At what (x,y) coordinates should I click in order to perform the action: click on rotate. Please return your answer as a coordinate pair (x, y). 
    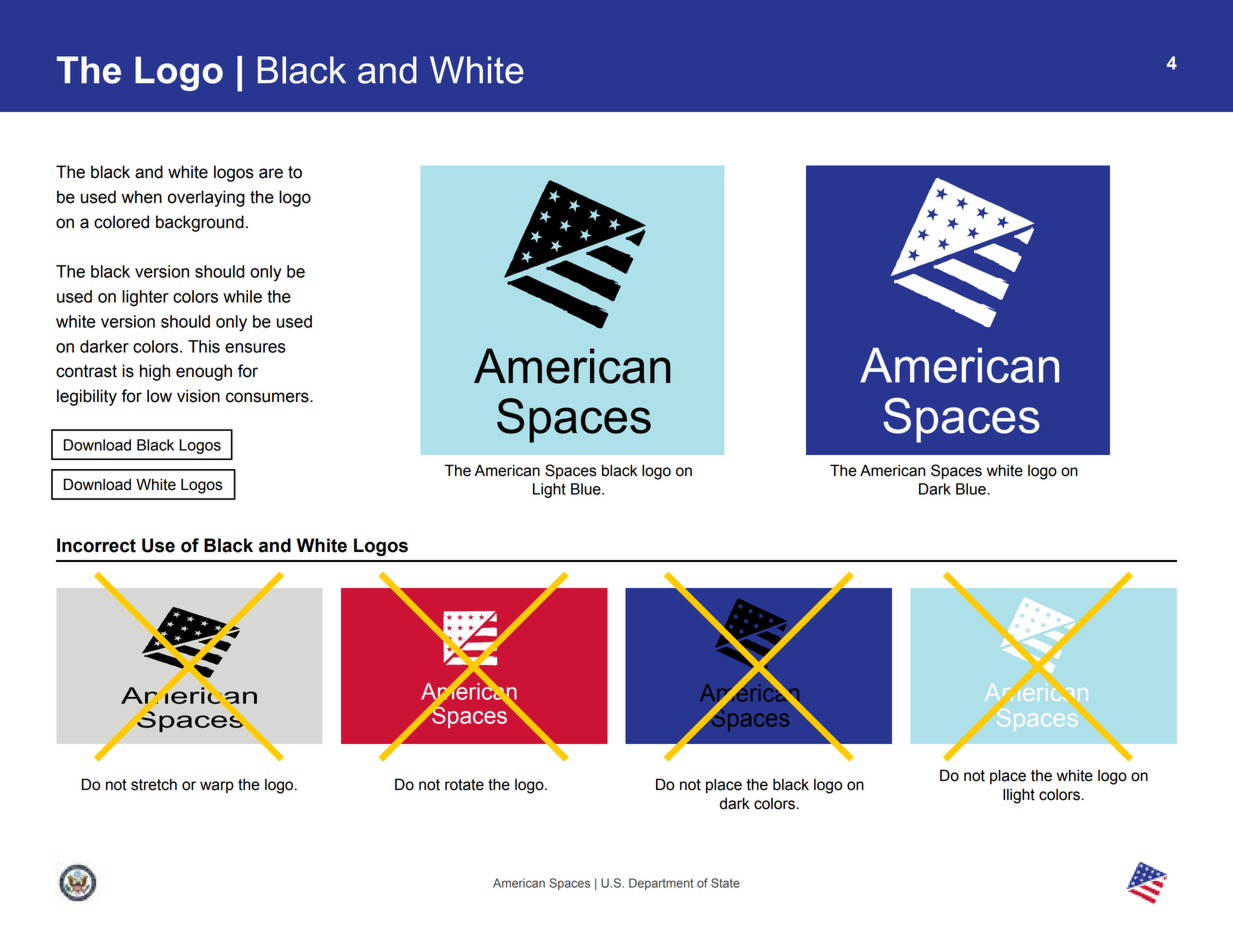
    Looking at the image, I should click on (464, 785).
